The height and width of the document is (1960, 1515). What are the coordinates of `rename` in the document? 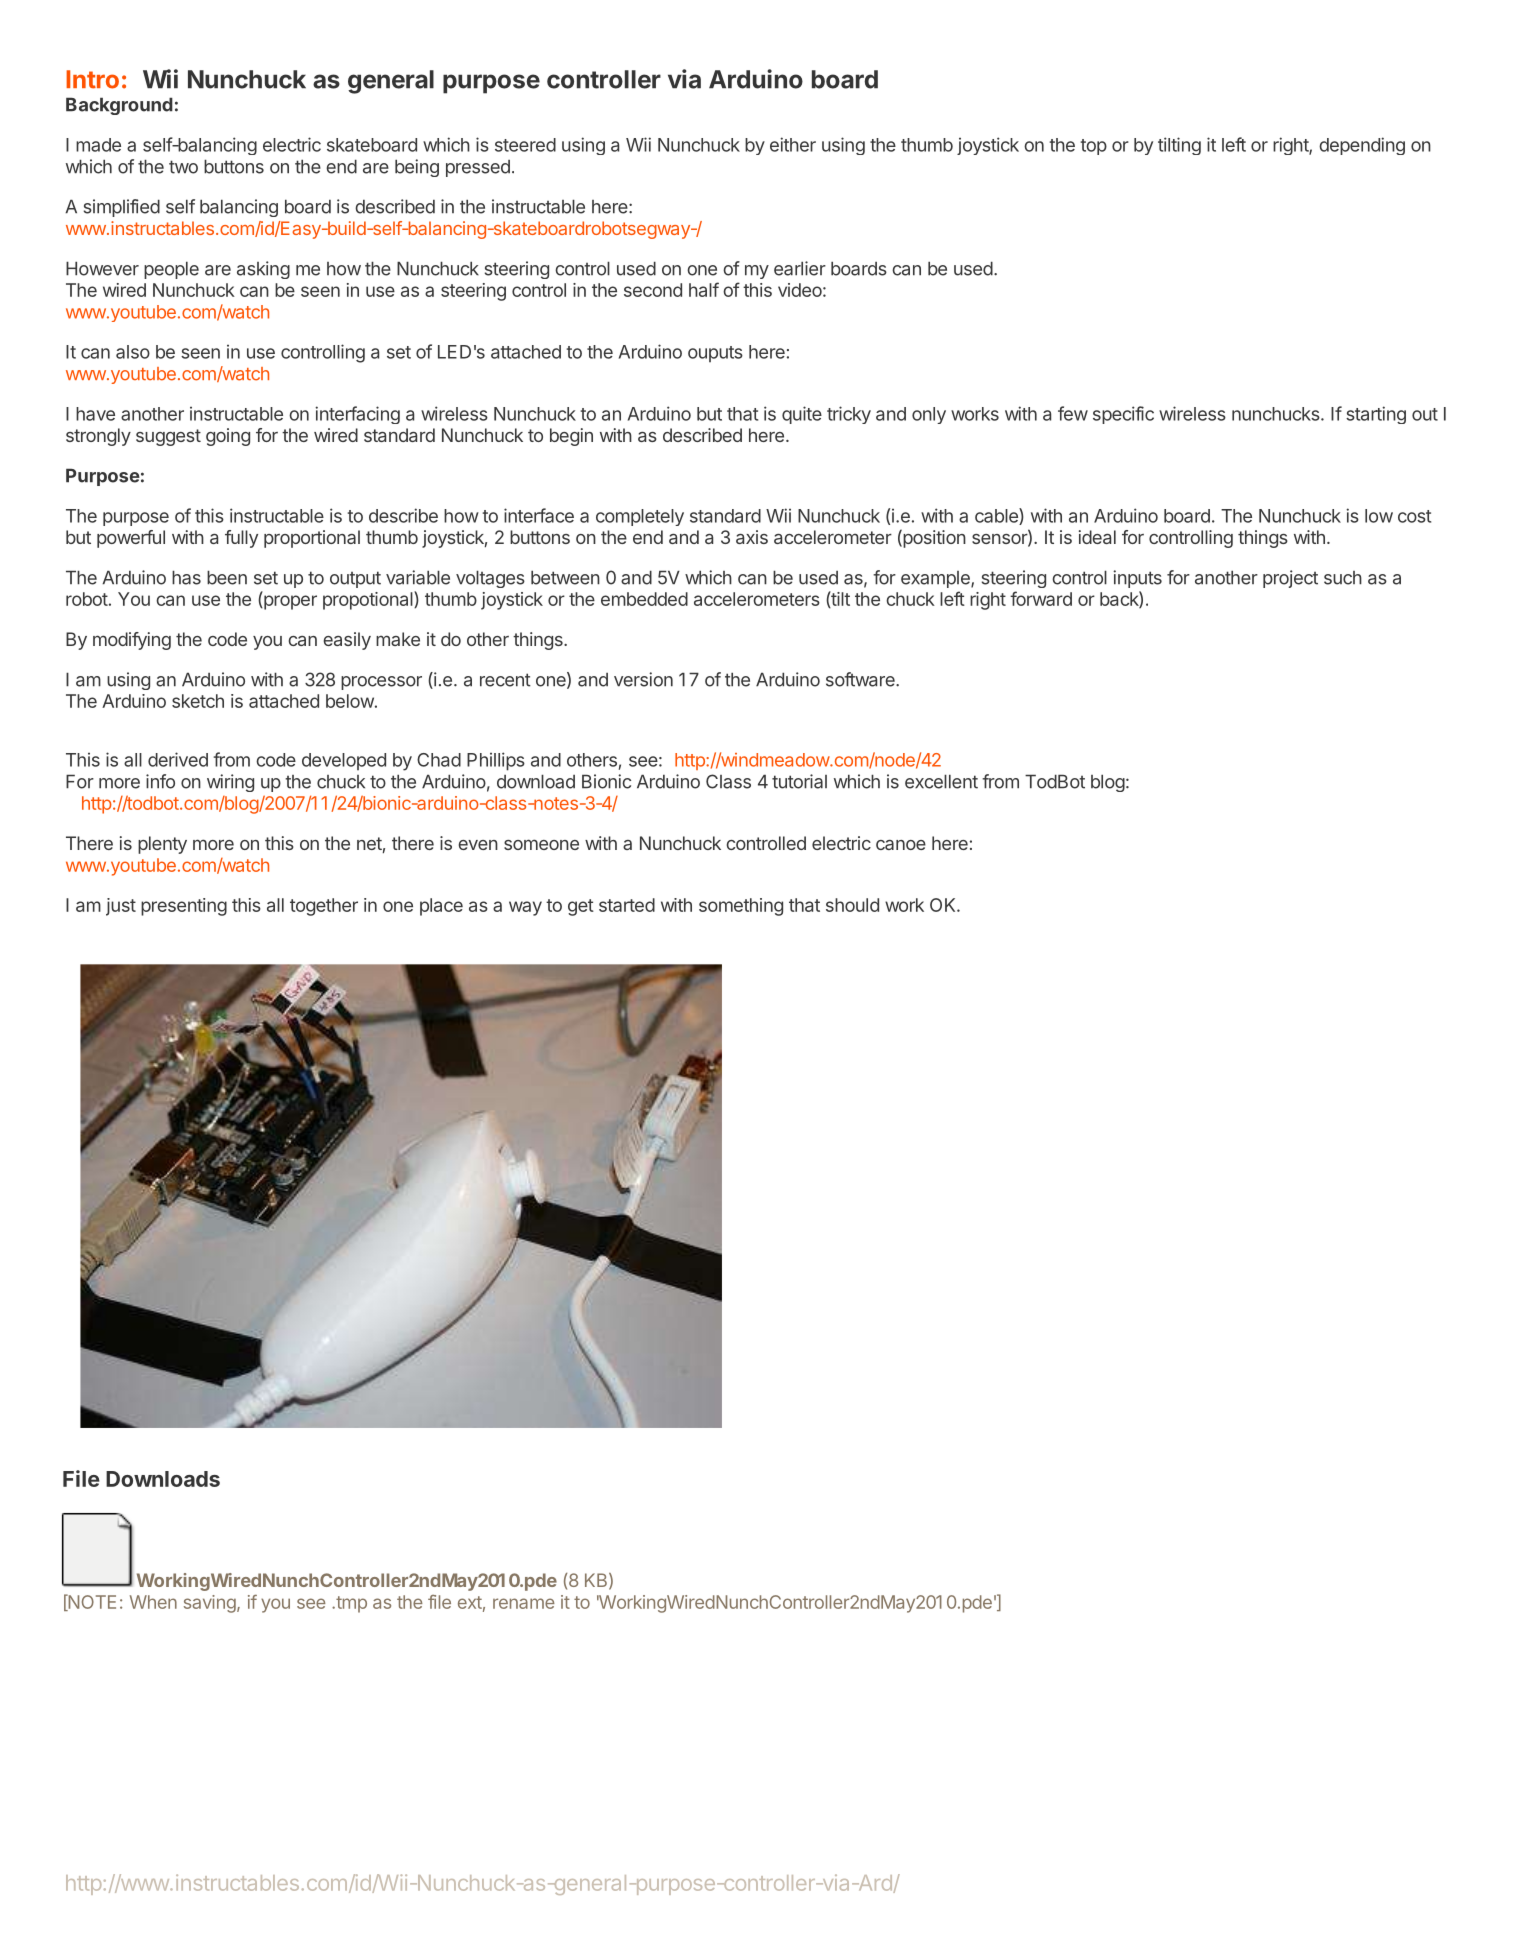 It's located at (524, 1603).
